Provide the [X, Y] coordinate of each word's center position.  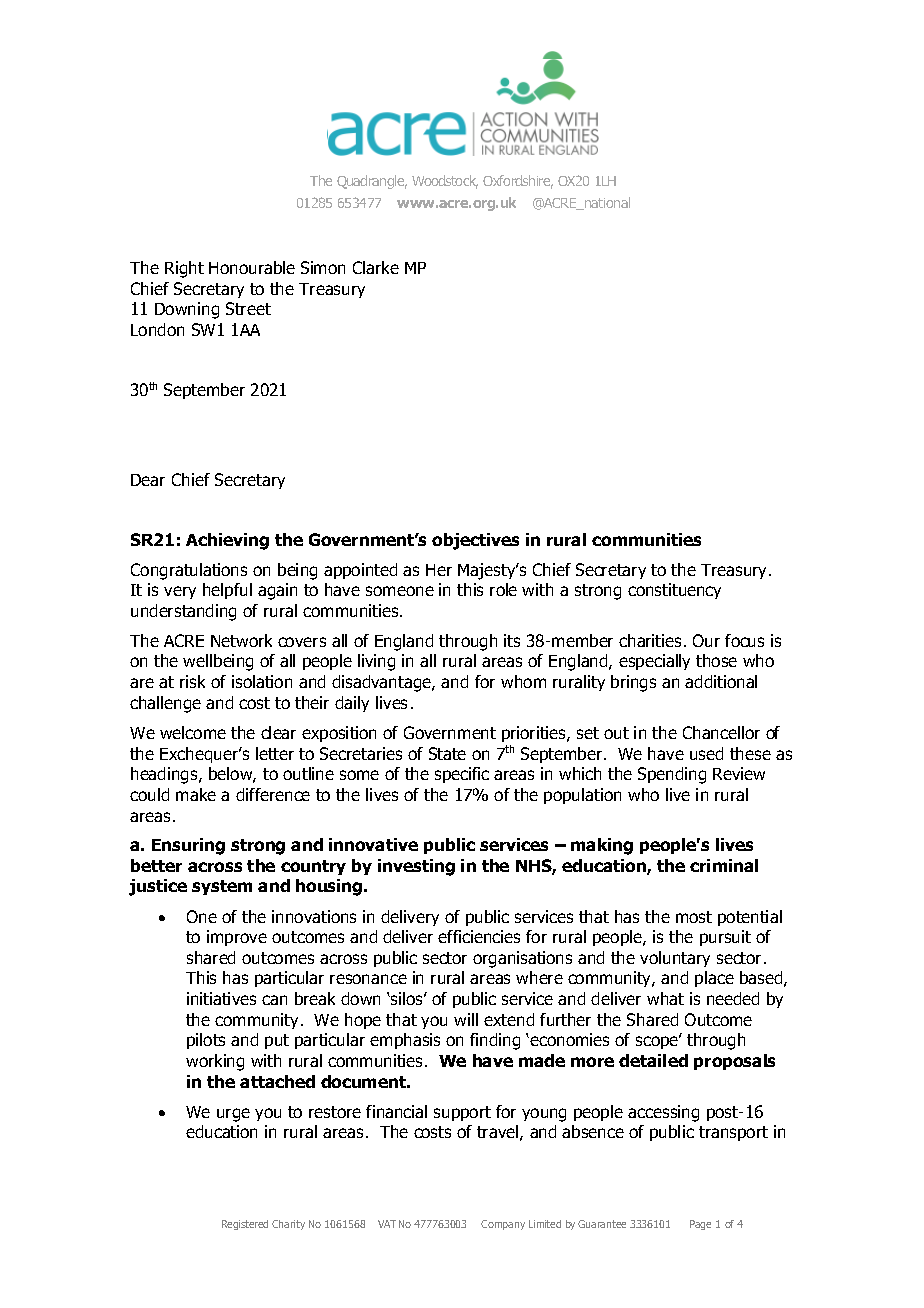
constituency [674, 591]
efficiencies [479, 936]
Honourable [252, 267]
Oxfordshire [518, 182]
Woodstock [445, 182]
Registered [245, 1225]
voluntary [675, 959]
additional [721, 681]
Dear [148, 480]
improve [237, 938]
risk [192, 681]
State [447, 753]
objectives [475, 541]
